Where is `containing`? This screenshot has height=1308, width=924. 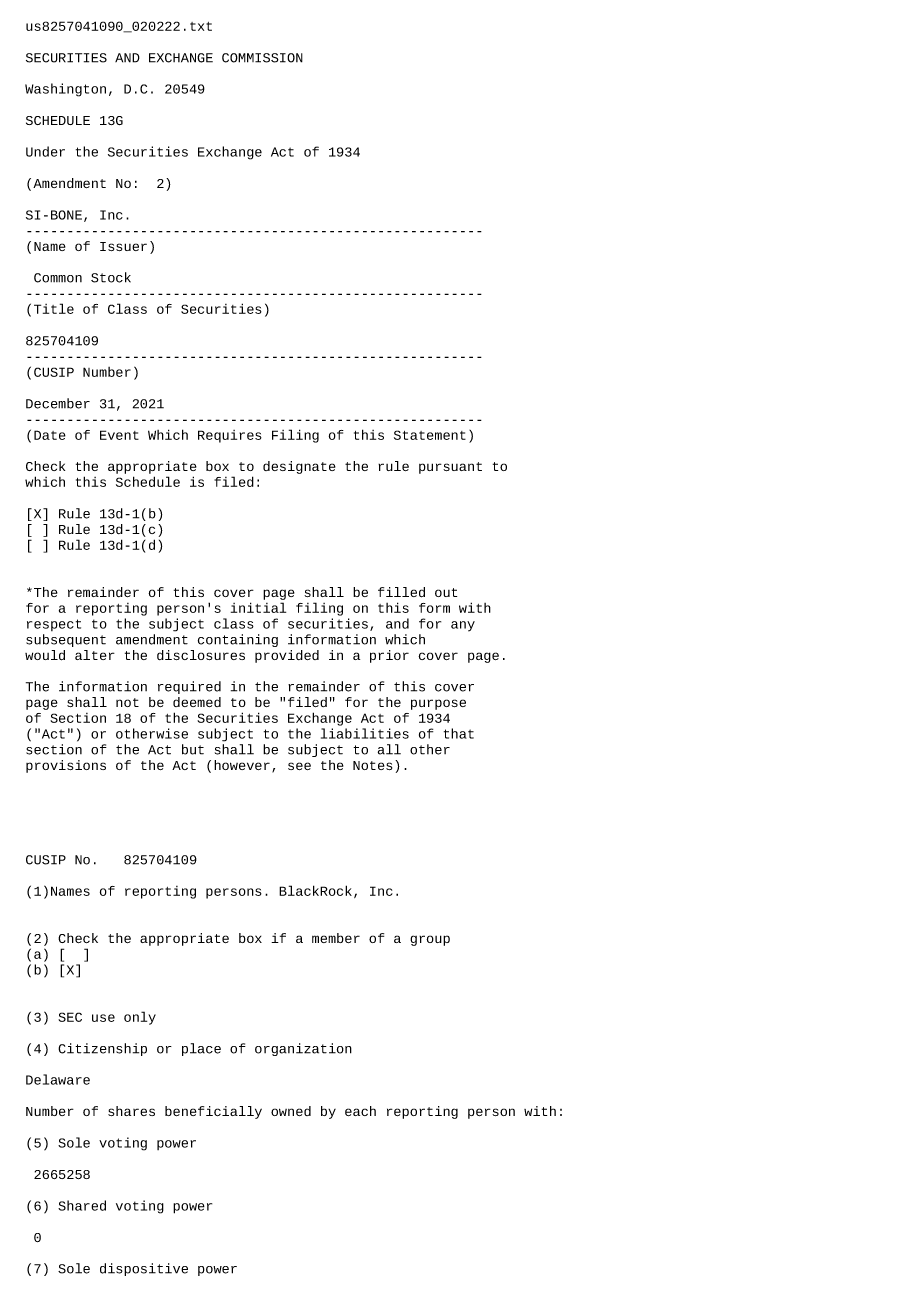 containing is located at coordinates (238, 640).
